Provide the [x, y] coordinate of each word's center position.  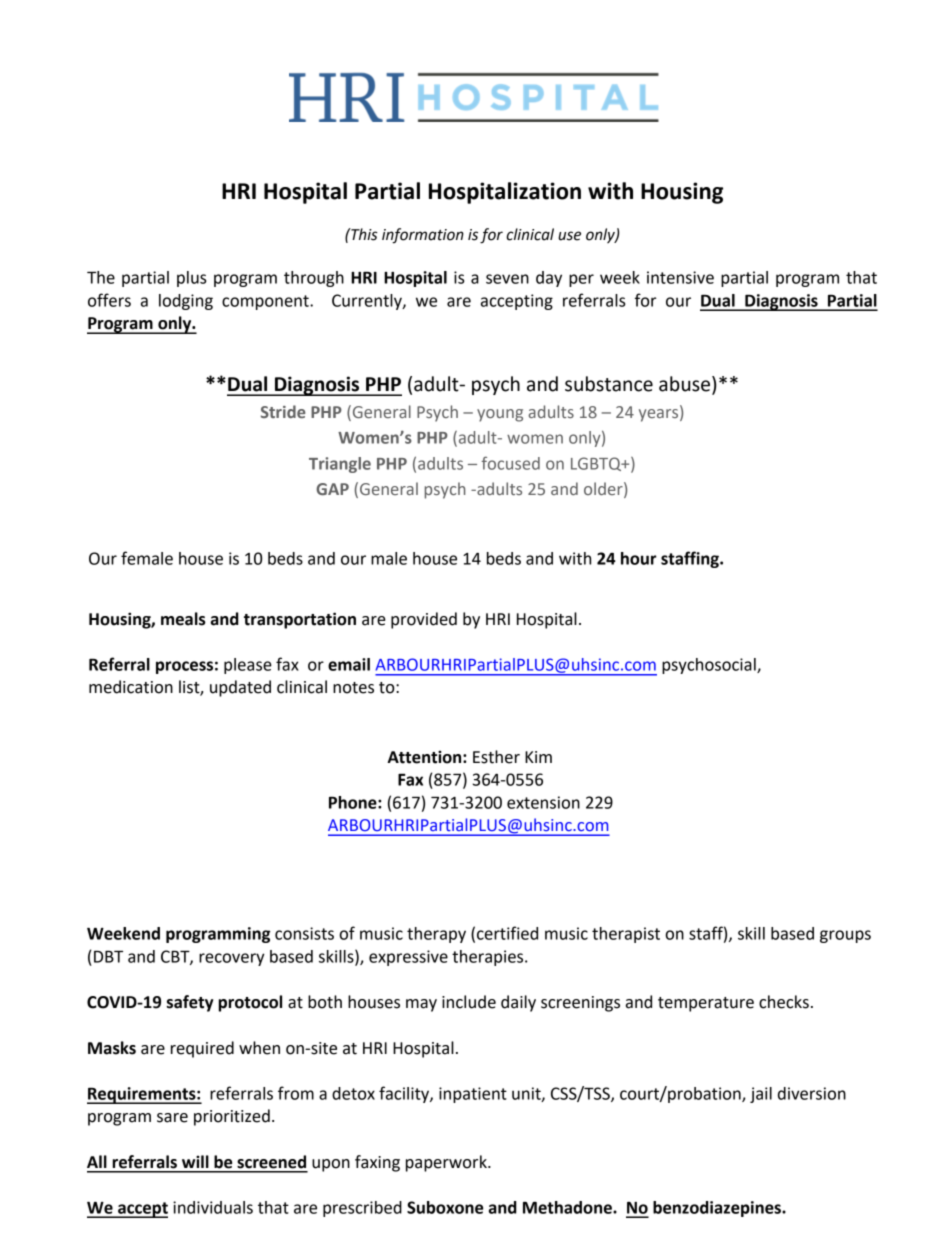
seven [507, 279]
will [195, 1161]
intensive [680, 277]
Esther [496, 757]
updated [240, 688]
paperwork [447, 1163]
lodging [186, 302]
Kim [538, 757]
